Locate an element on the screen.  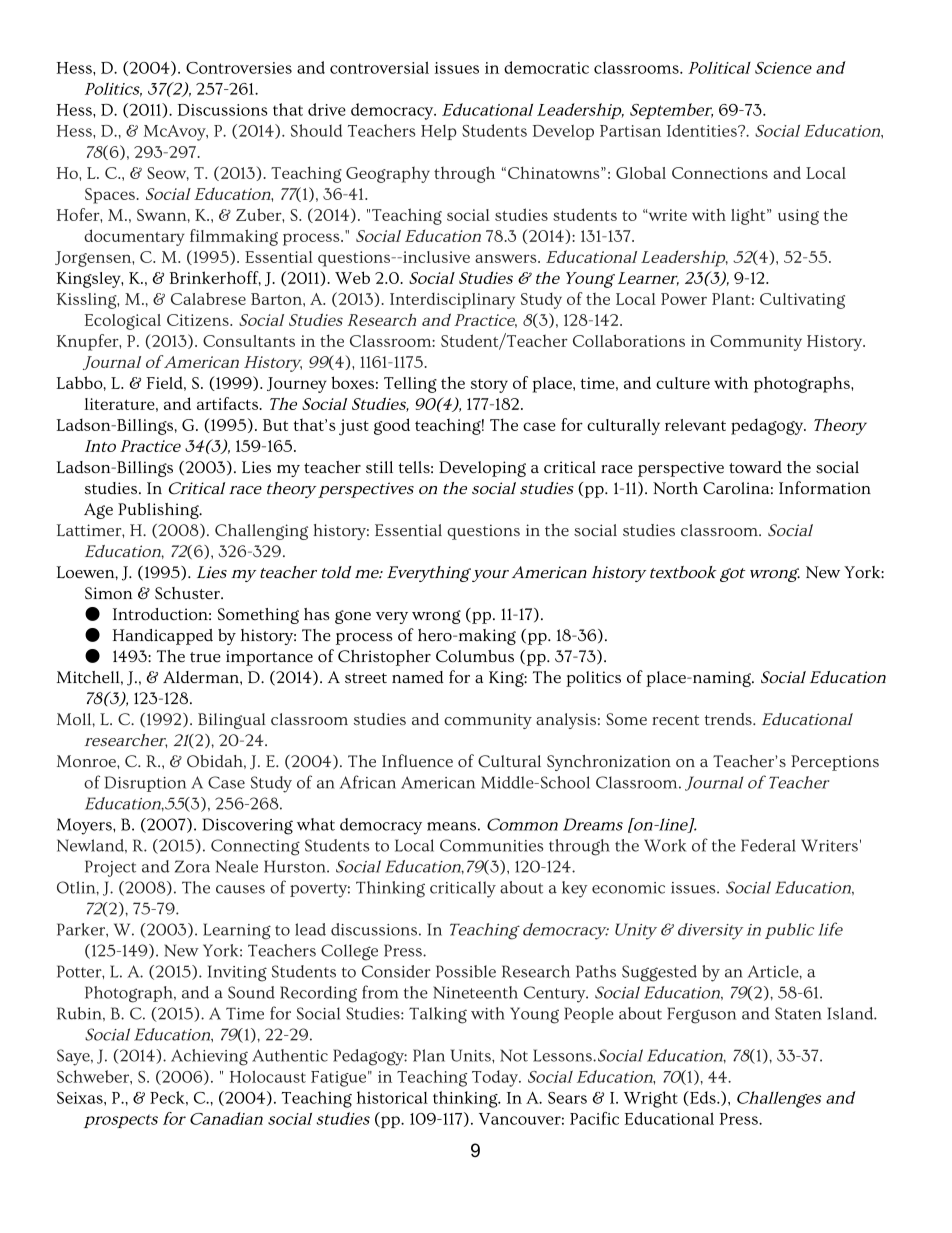
still is located at coordinates (379, 467).
